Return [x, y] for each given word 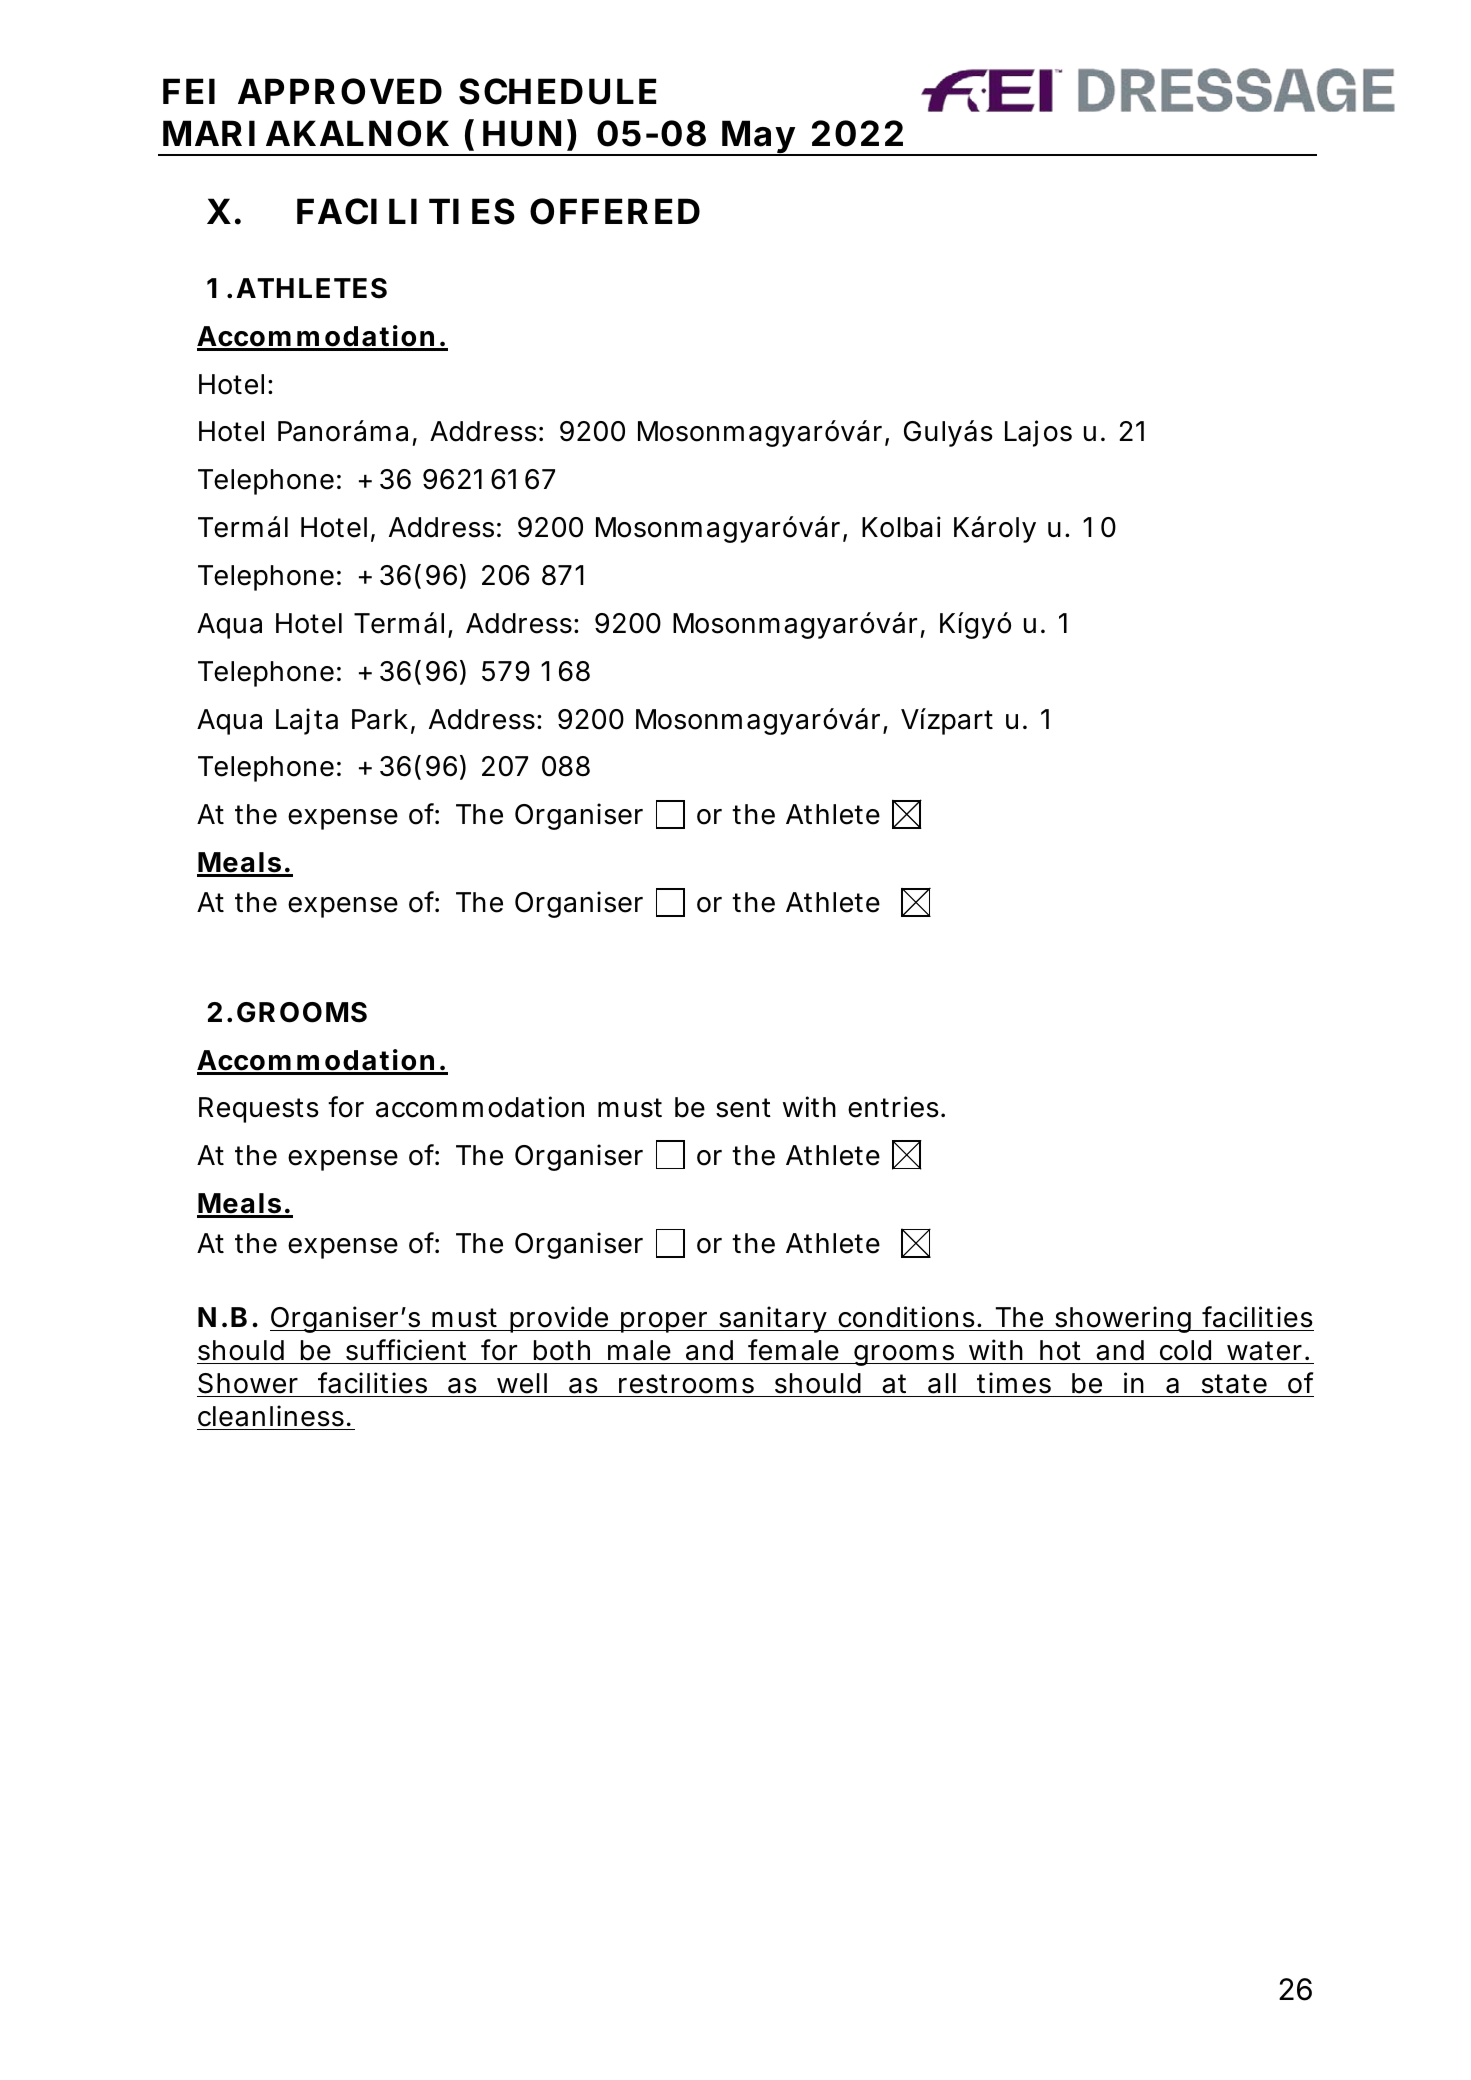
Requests [259, 1110]
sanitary [774, 1319]
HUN [522, 133]
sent [743, 1108]
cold [1185, 1350]
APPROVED [340, 91]
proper [666, 1322]
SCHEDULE [558, 91]
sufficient [406, 1350]
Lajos [1038, 433]
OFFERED [615, 211]
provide [560, 1319]
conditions [908, 1317]
